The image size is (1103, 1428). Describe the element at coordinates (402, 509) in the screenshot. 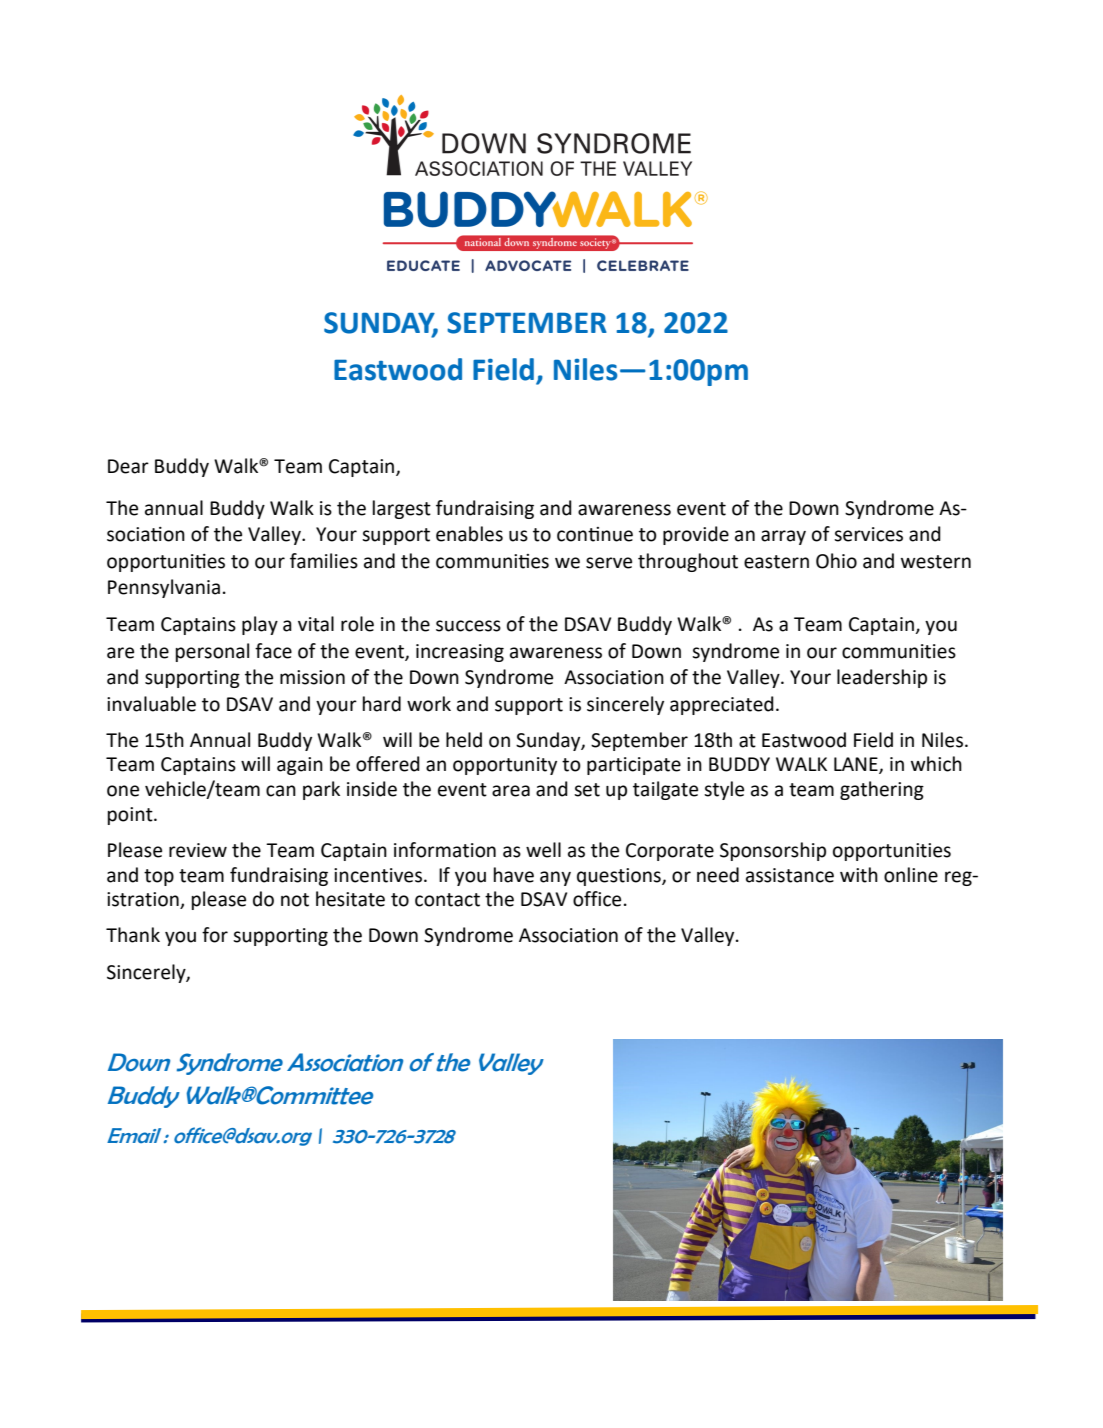

I see `largest` at that location.
